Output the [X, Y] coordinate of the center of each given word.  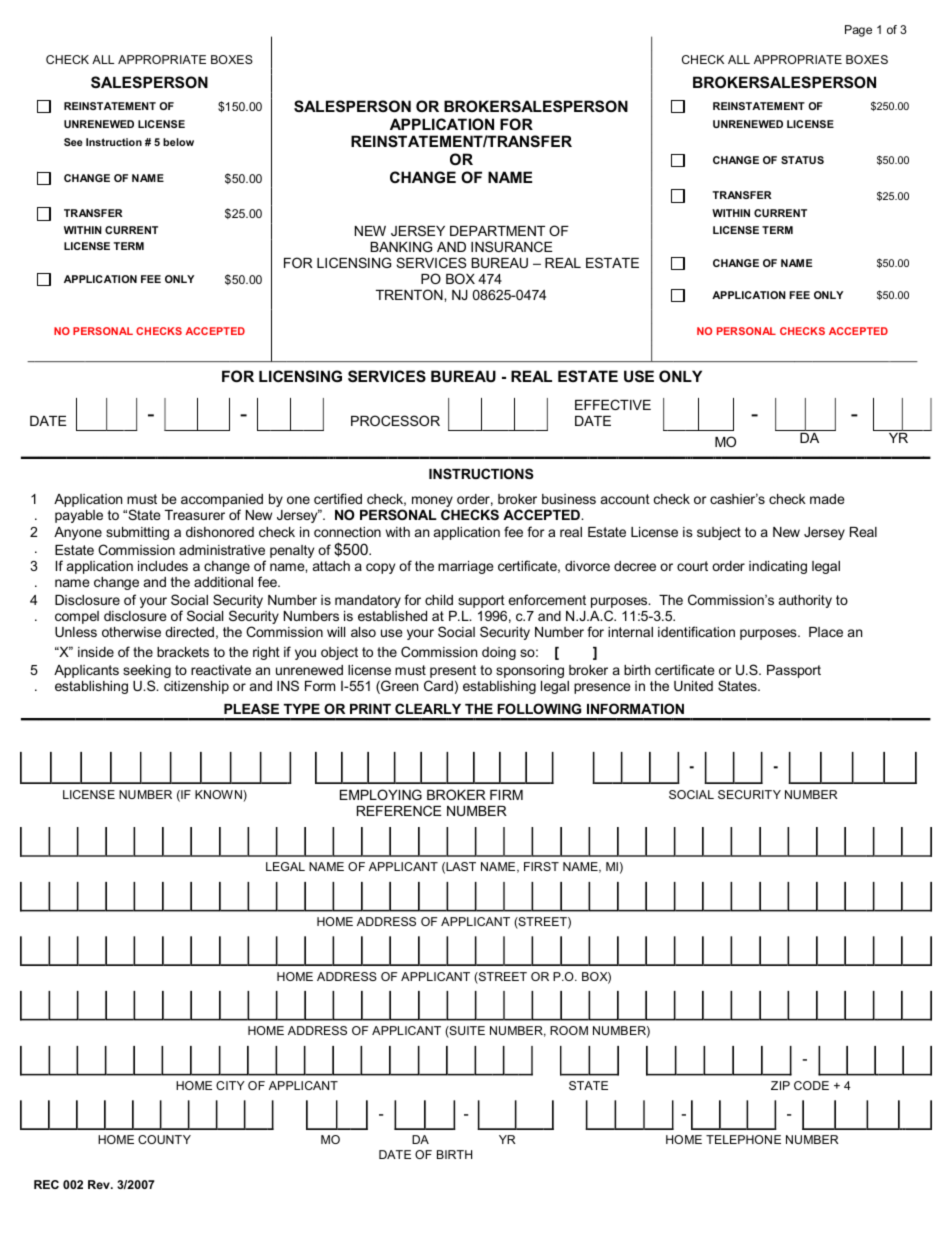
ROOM [569, 1030]
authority [805, 601]
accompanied [222, 500]
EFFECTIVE [613, 404]
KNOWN [219, 796]
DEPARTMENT [497, 231]
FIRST [541, 866]
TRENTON [410, 294]
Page [858, 31]
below [178, 142]
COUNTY [164, 1139]
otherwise [131, 632]
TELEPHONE [743, 1139]
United [693, 686]
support [481, 601]
